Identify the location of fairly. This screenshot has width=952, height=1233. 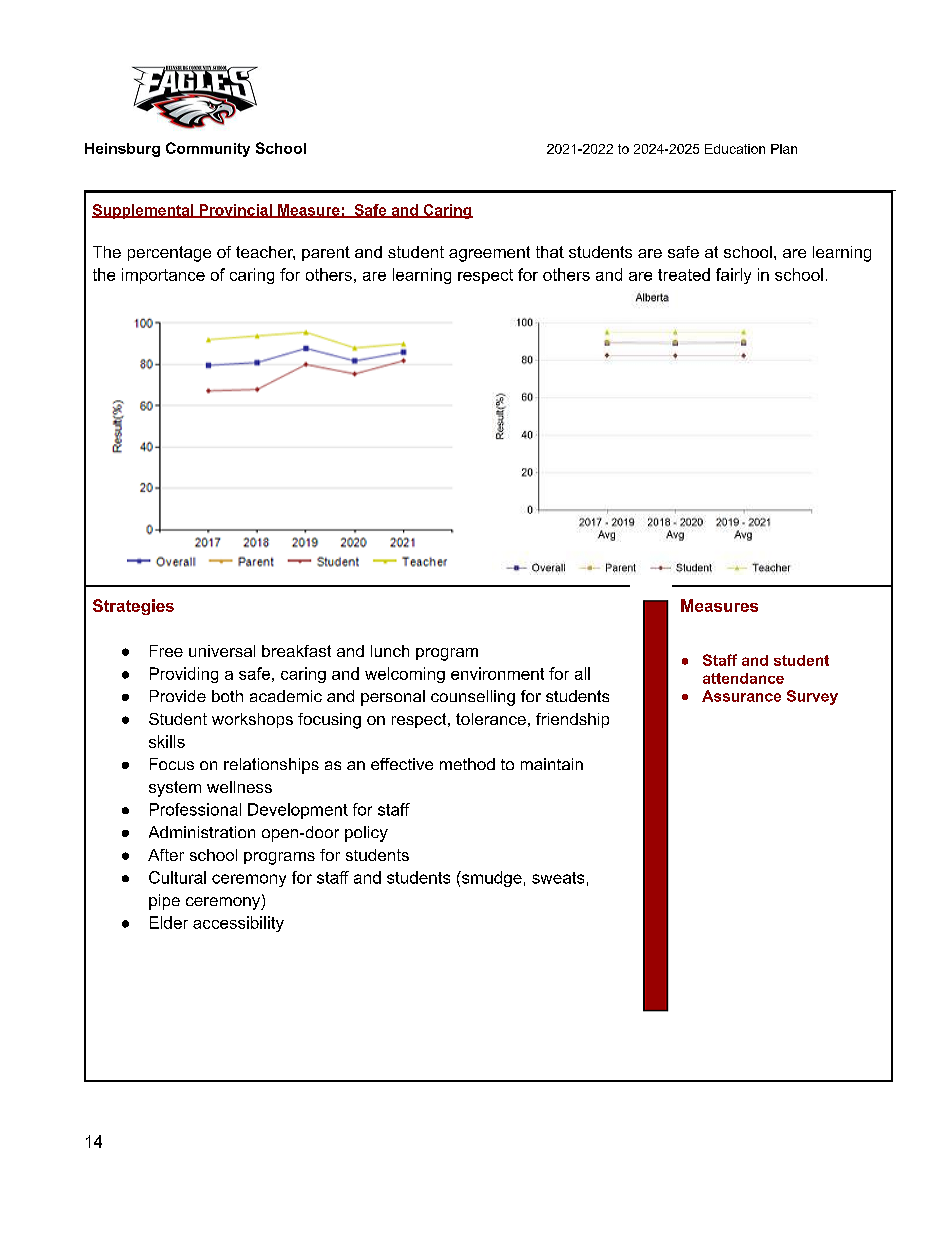
(733, 276).
